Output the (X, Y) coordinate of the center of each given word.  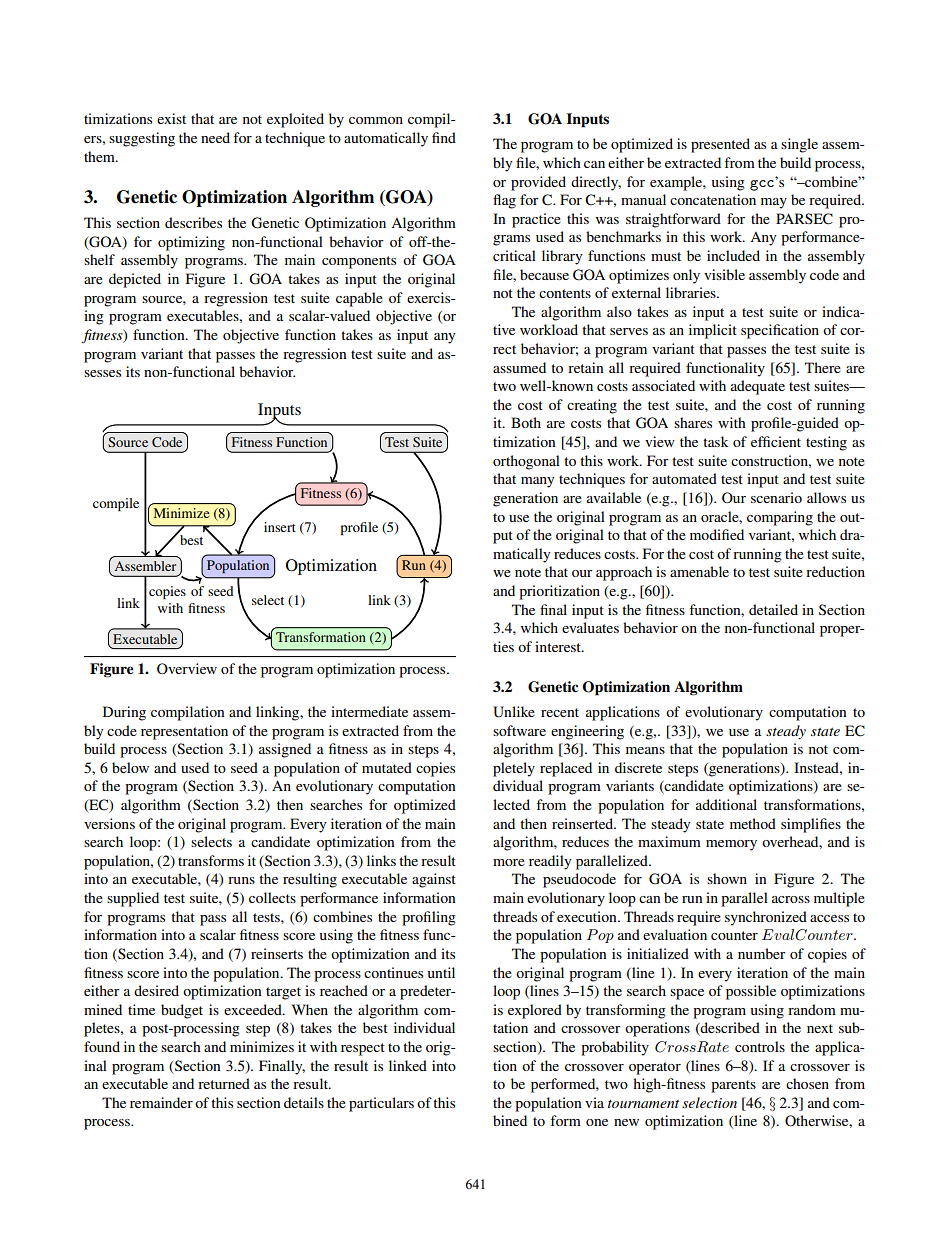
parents (733, 1086)
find (444, 137)
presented (720, 145)
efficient (776, 441)
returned (224, 1083)
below (130, 767)
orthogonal (526, 462)
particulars (381, 1104)
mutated (387, 767)
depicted (135, 280)
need (215, 137)
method (753, 823)
